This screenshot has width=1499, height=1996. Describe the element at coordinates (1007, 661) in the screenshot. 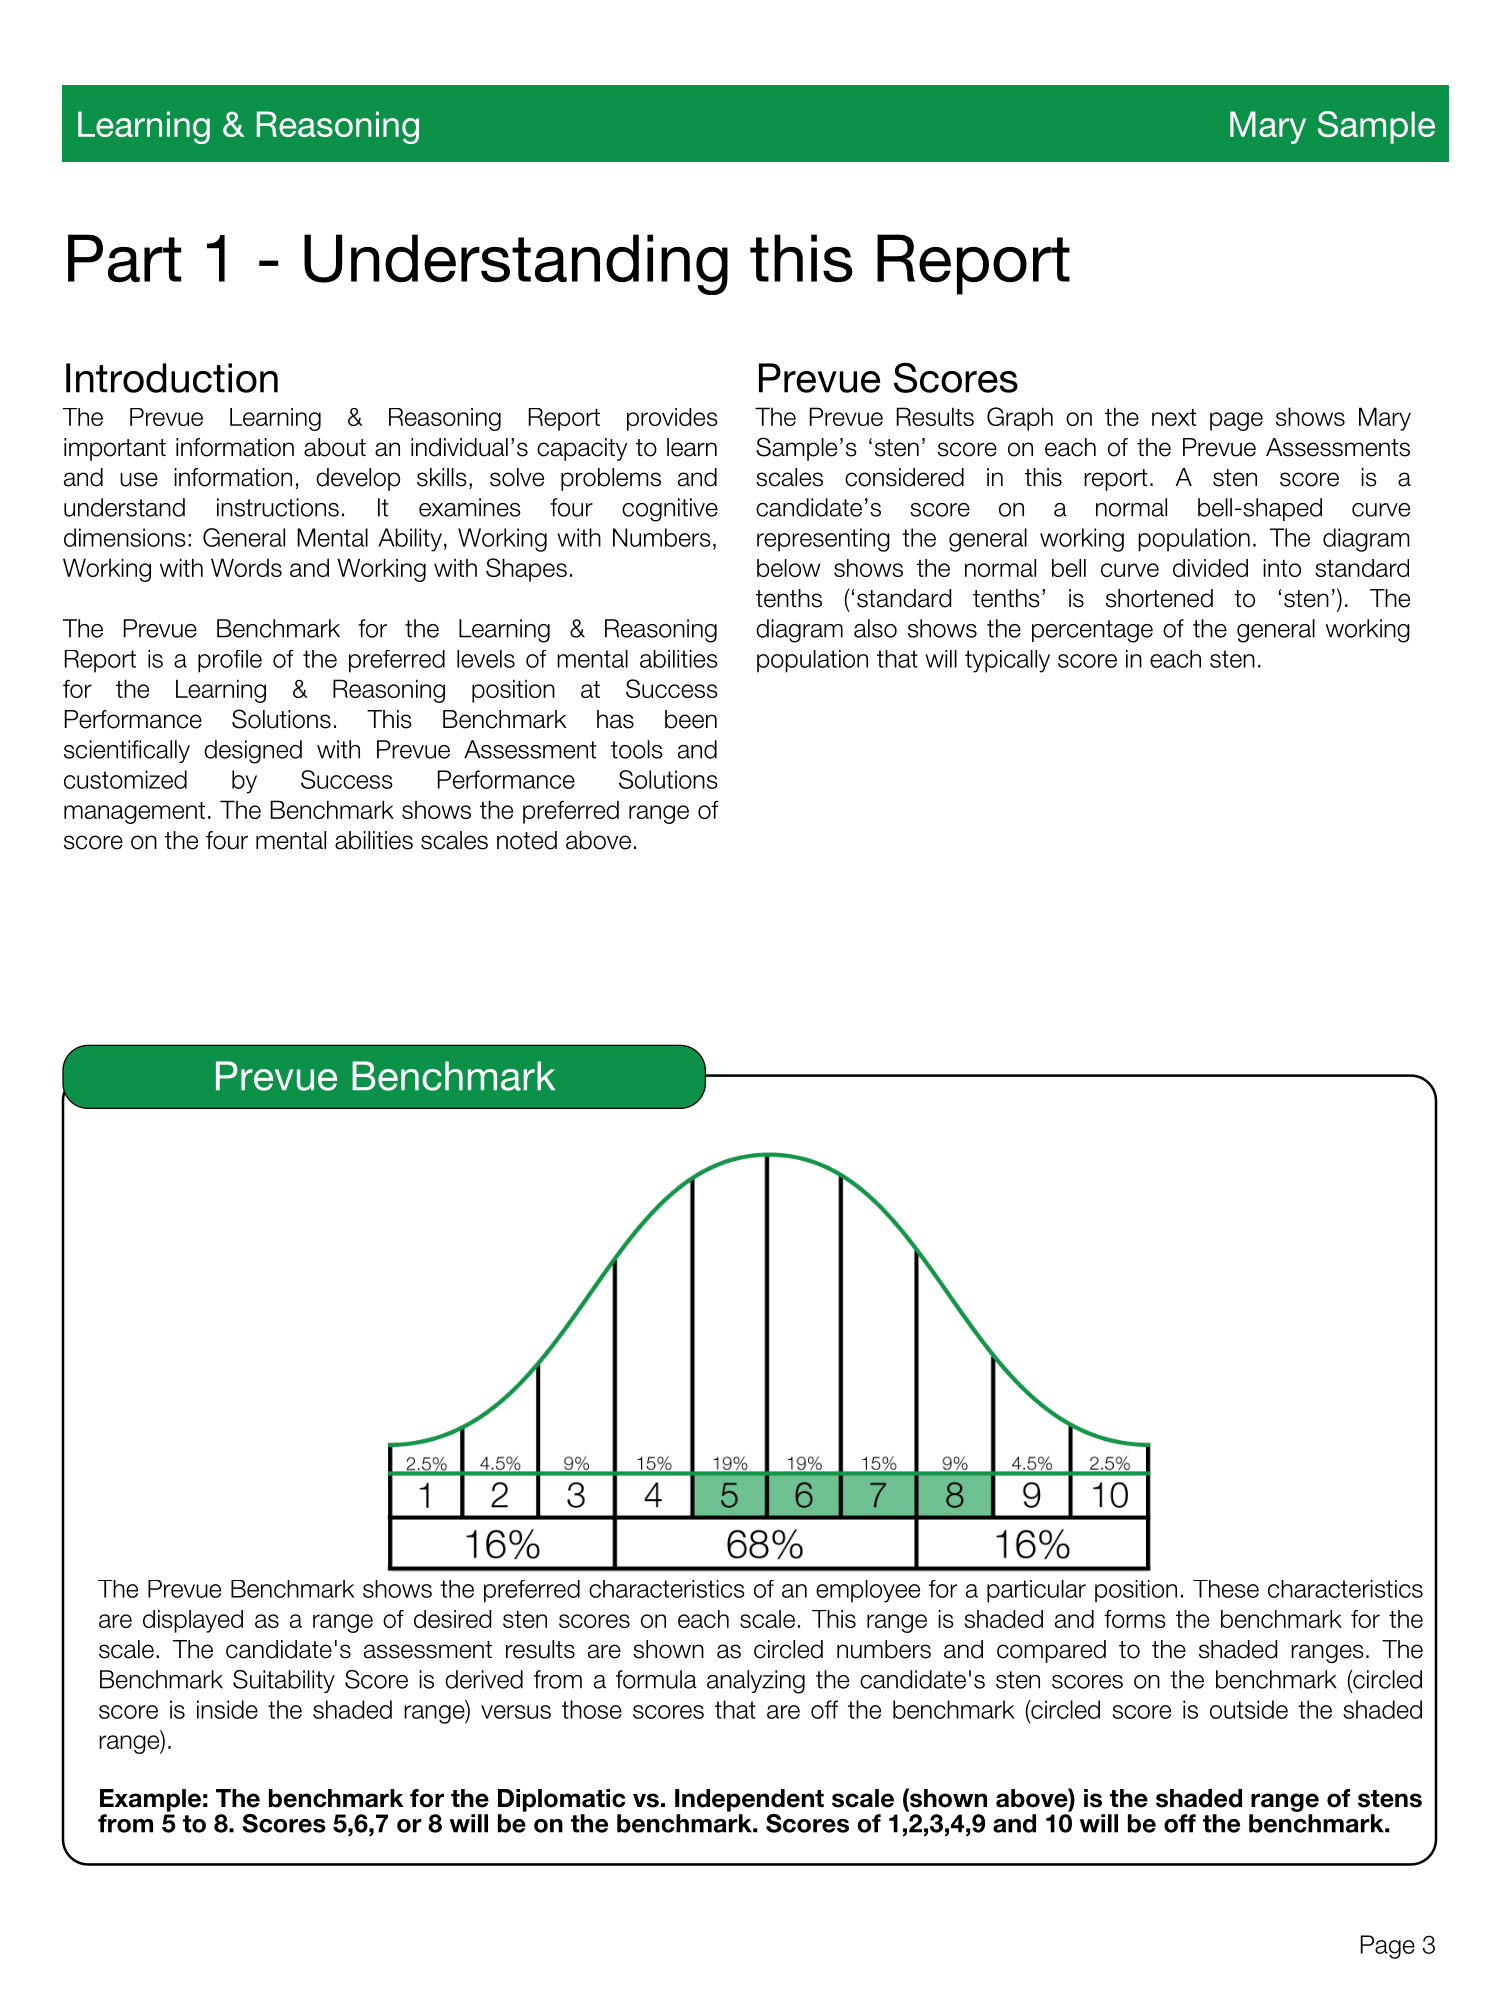

I see `typically` at that location.
